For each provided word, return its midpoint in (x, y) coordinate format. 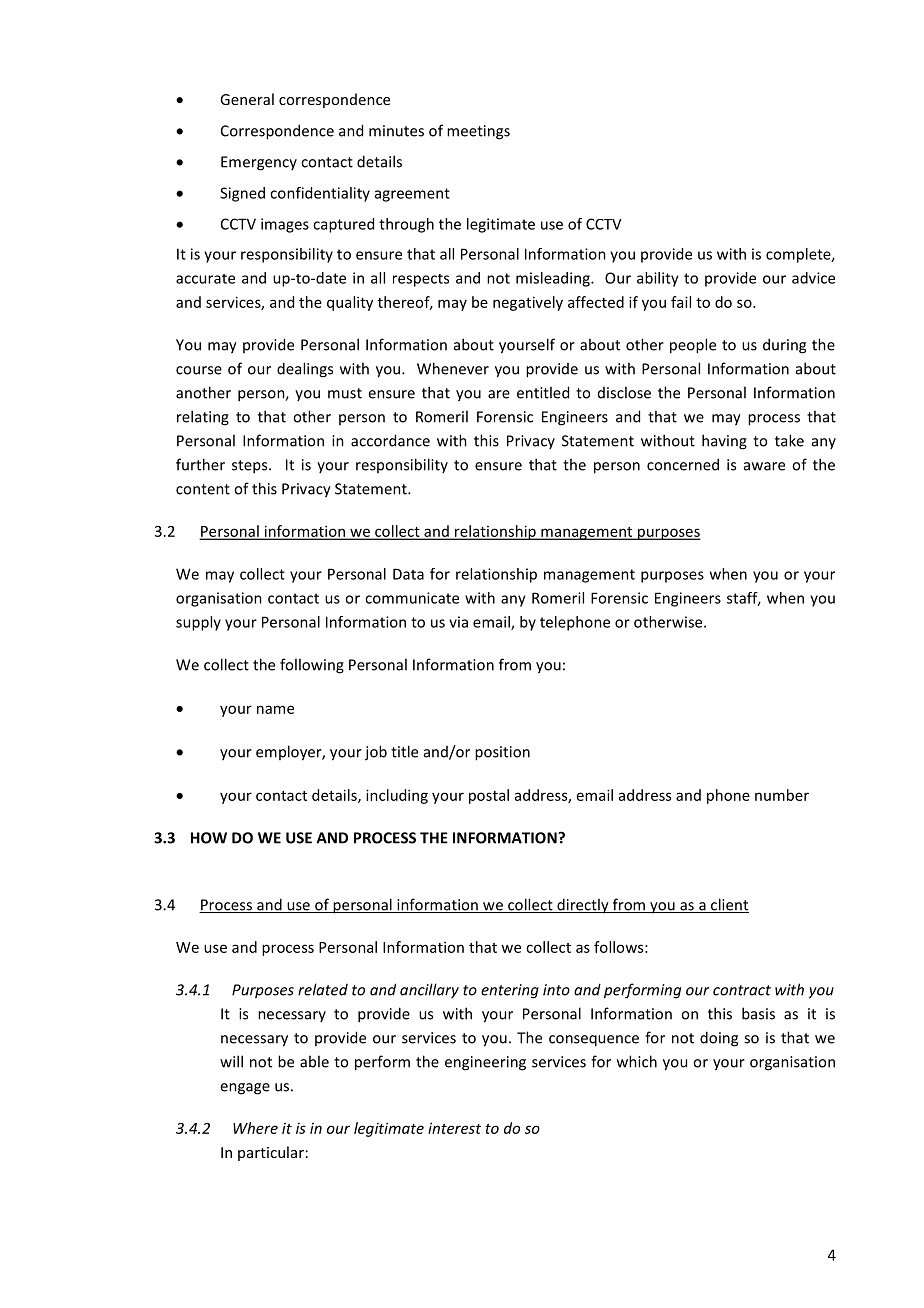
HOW (209, 838)
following (312, 666)
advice (813, 278)
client (729, 905)
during (784, 346)
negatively (528, 303)
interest (454, 1128)
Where (255, 1128)
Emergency (259, 163)
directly (583, 906)
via (458, 622)
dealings (305, 370)
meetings (478, 132)
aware (764, 466)
